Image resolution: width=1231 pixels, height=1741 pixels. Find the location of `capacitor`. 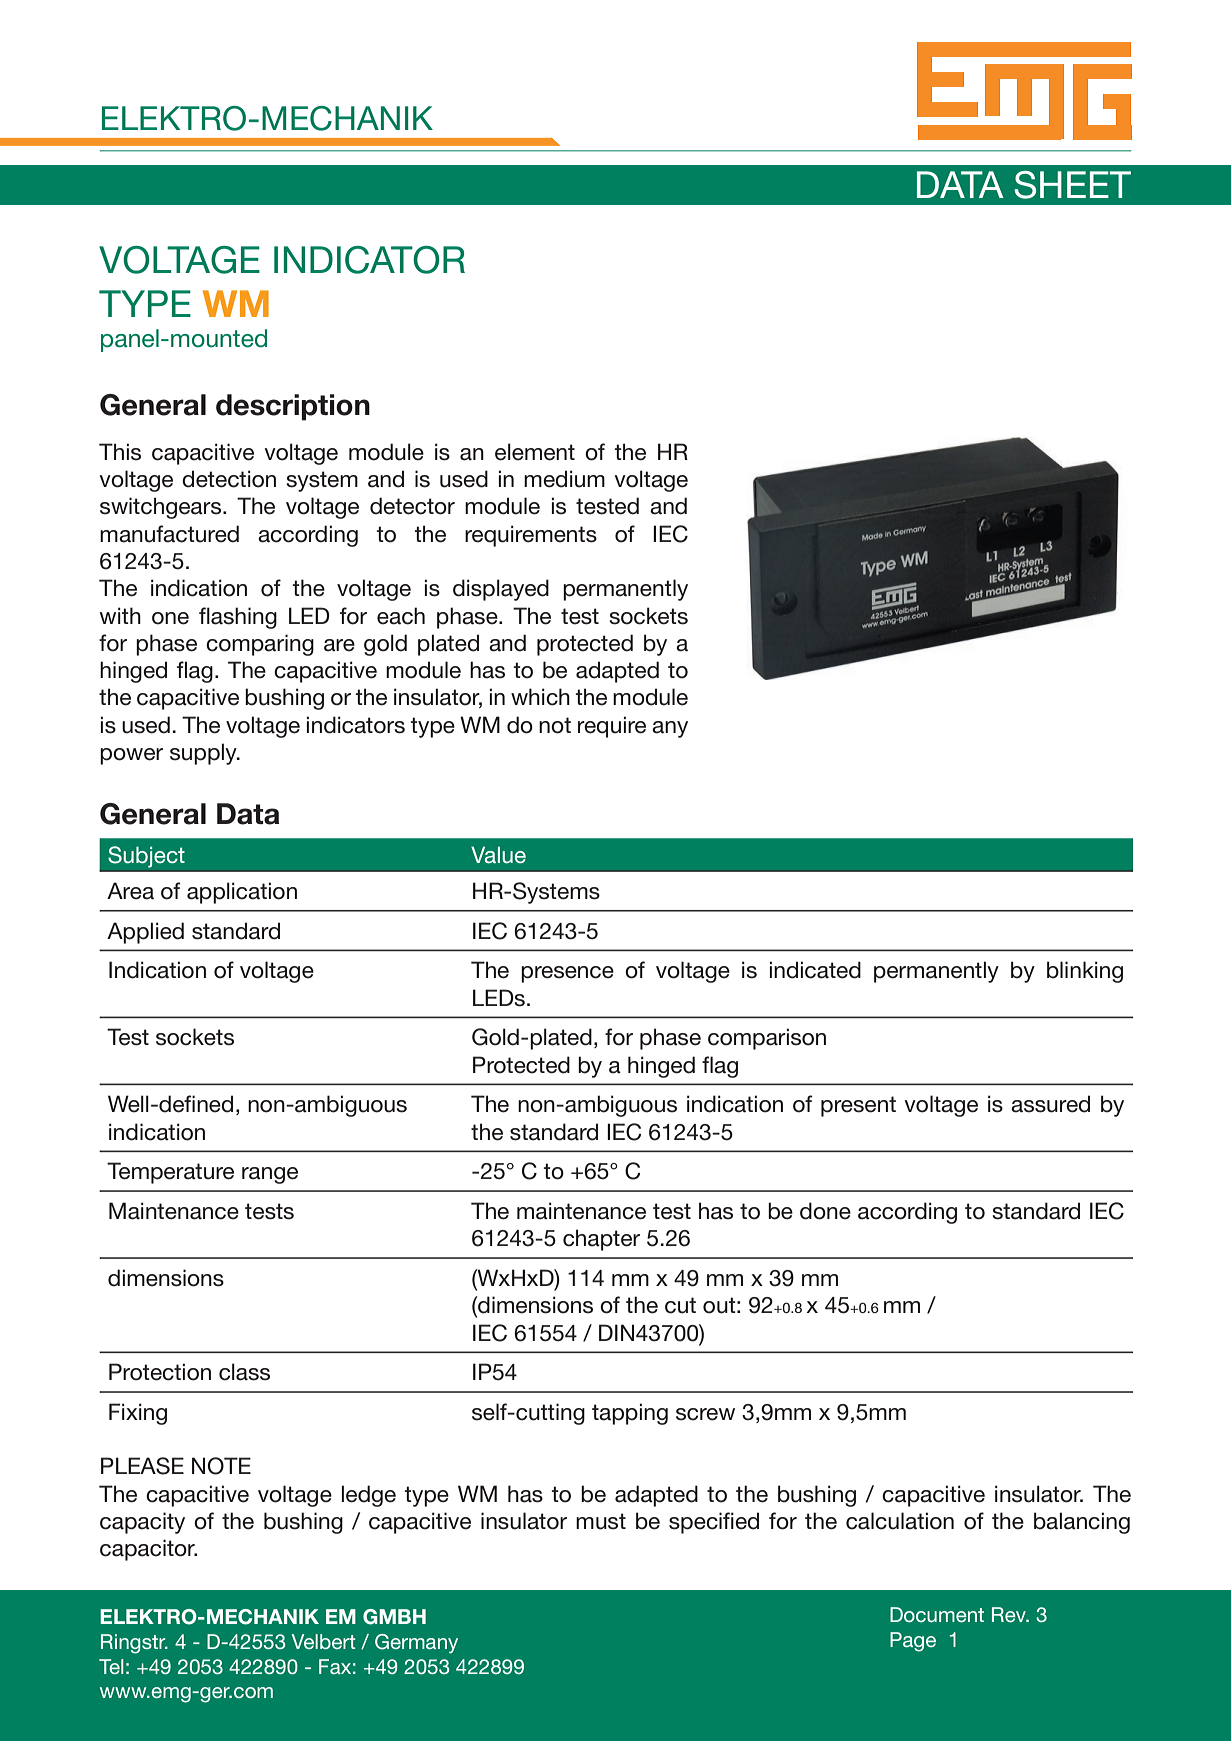

capacitor is located at coordinates (148, 1550).
